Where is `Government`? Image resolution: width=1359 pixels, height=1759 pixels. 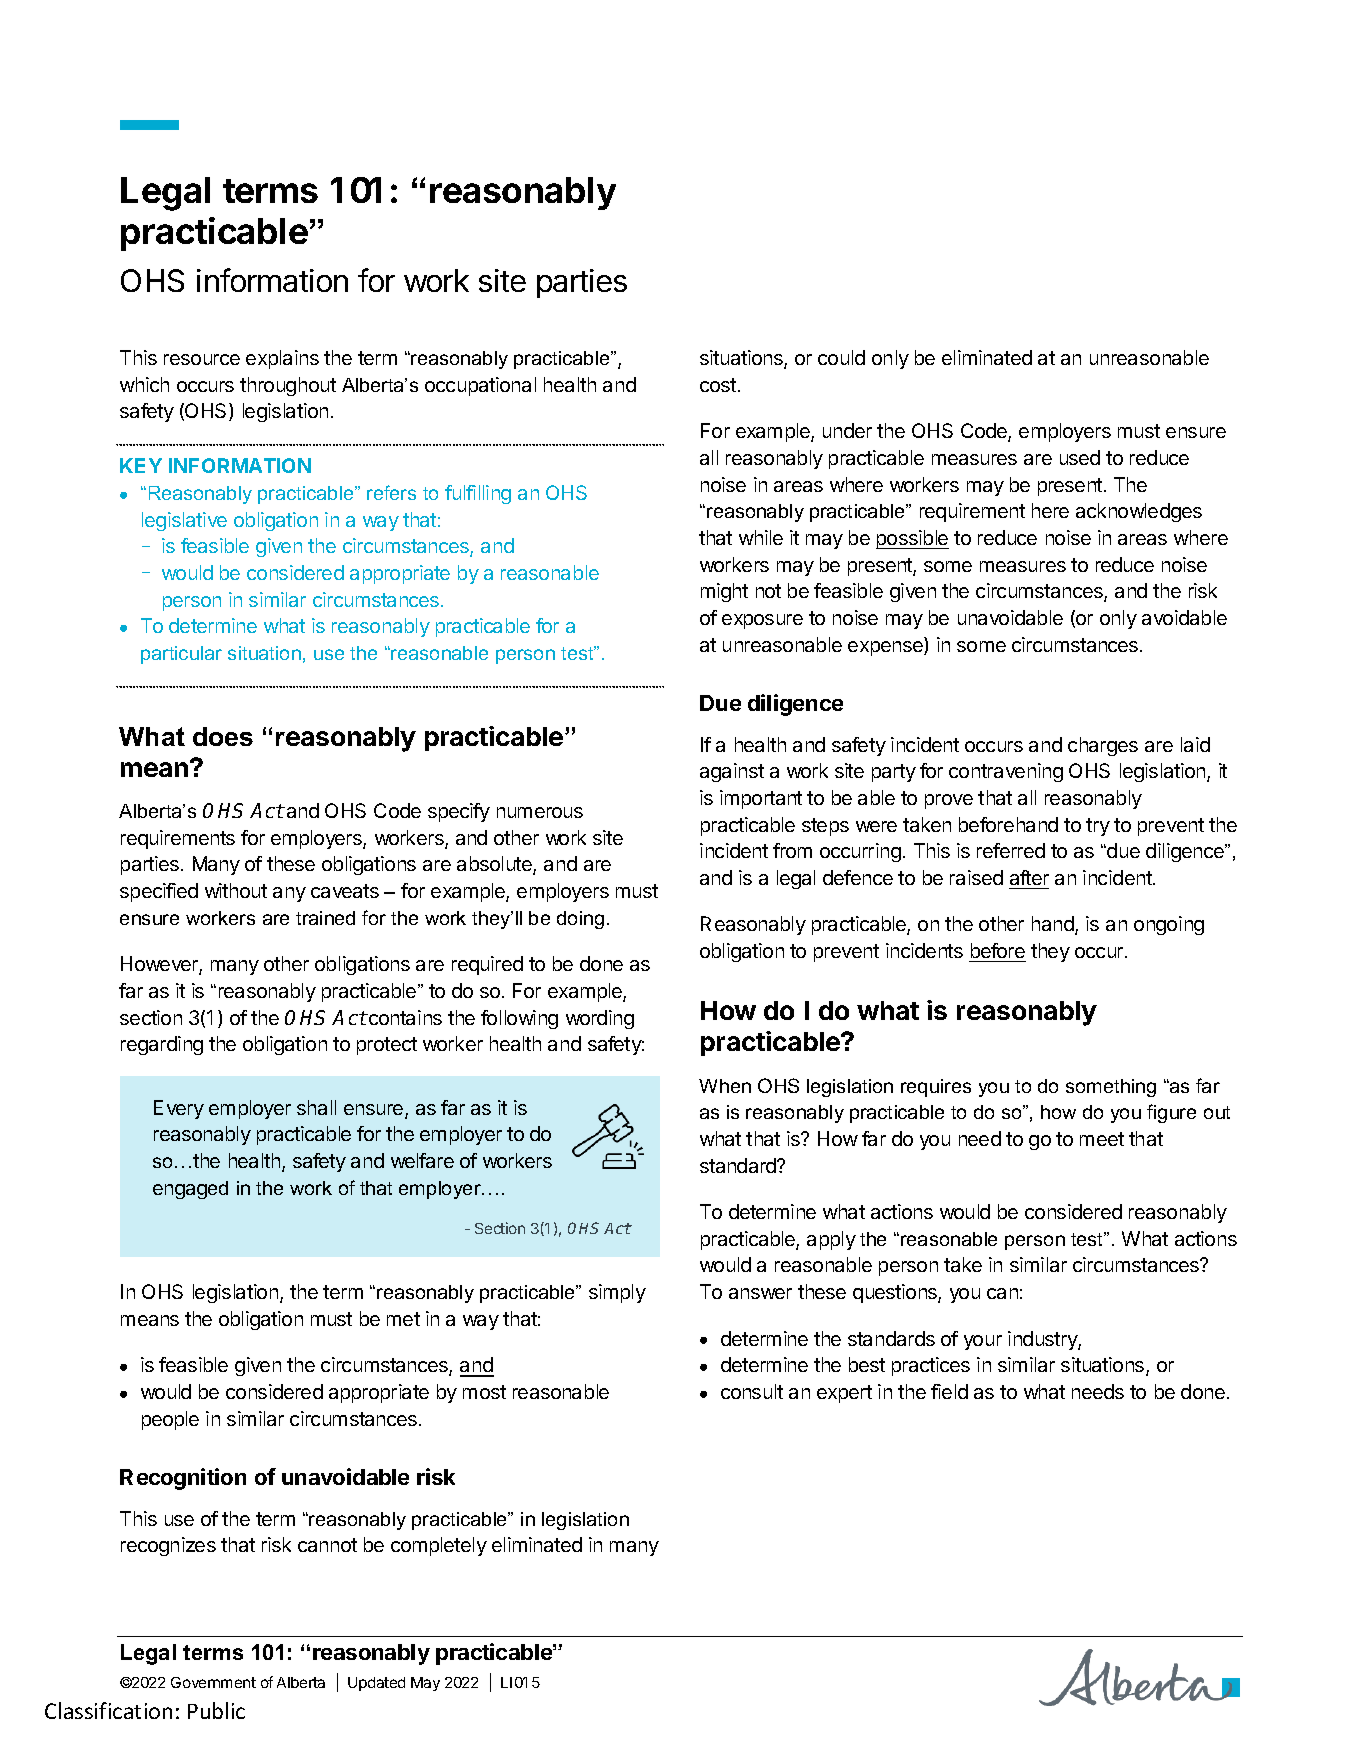
Government is located at coordinates (213, 1682).
